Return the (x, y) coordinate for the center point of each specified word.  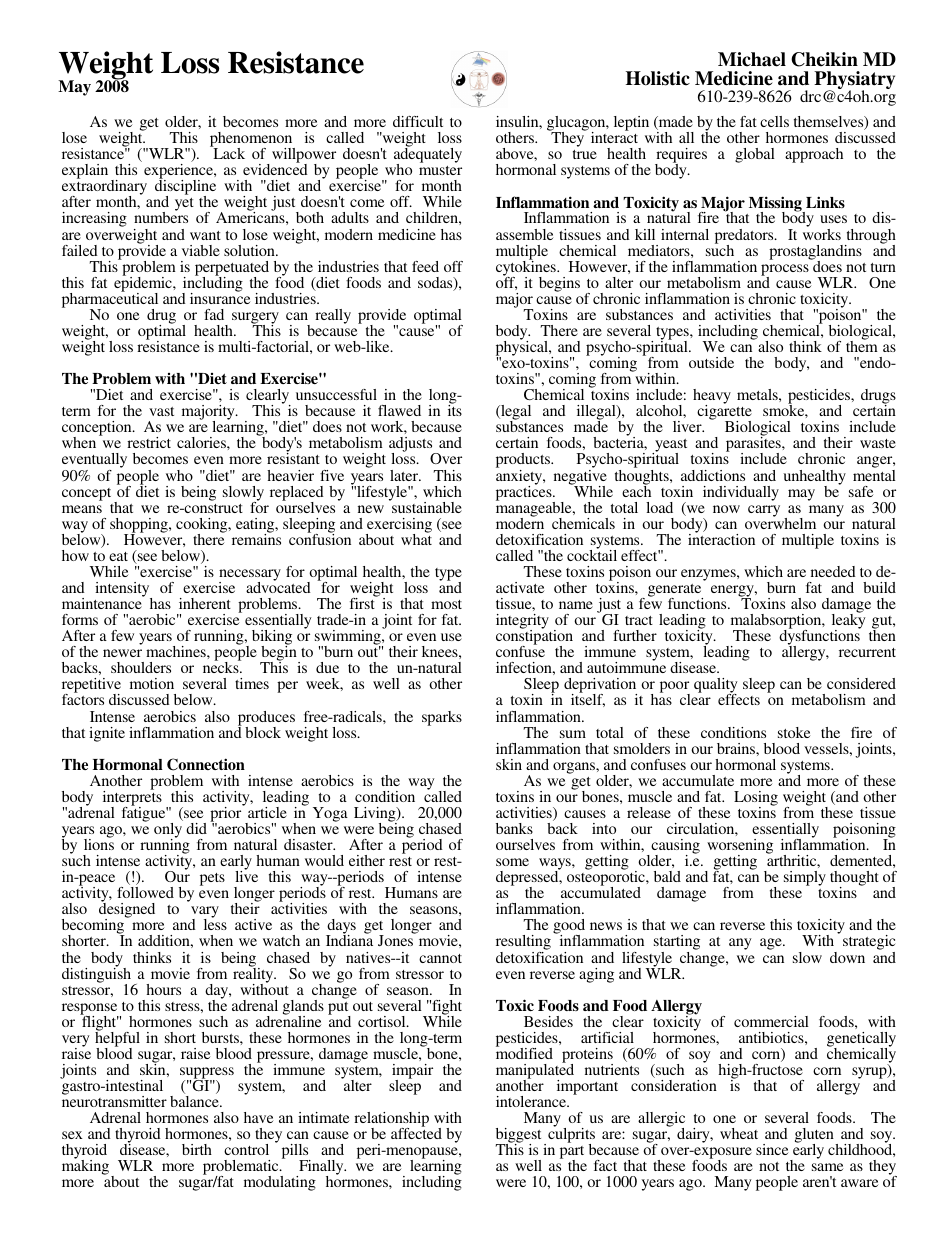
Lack (228, 152)
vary (205, 913)
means (82, 509)
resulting (523, 944)
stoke (794, 732)
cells (774, 121)
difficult (418, 121)
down (847, 957)
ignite (107, 734)
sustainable (426, 506)
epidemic (144, 284)
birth (197, 1149)
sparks (442, 718)
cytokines (527, 268)
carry (764, 511)
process (785, 271)
